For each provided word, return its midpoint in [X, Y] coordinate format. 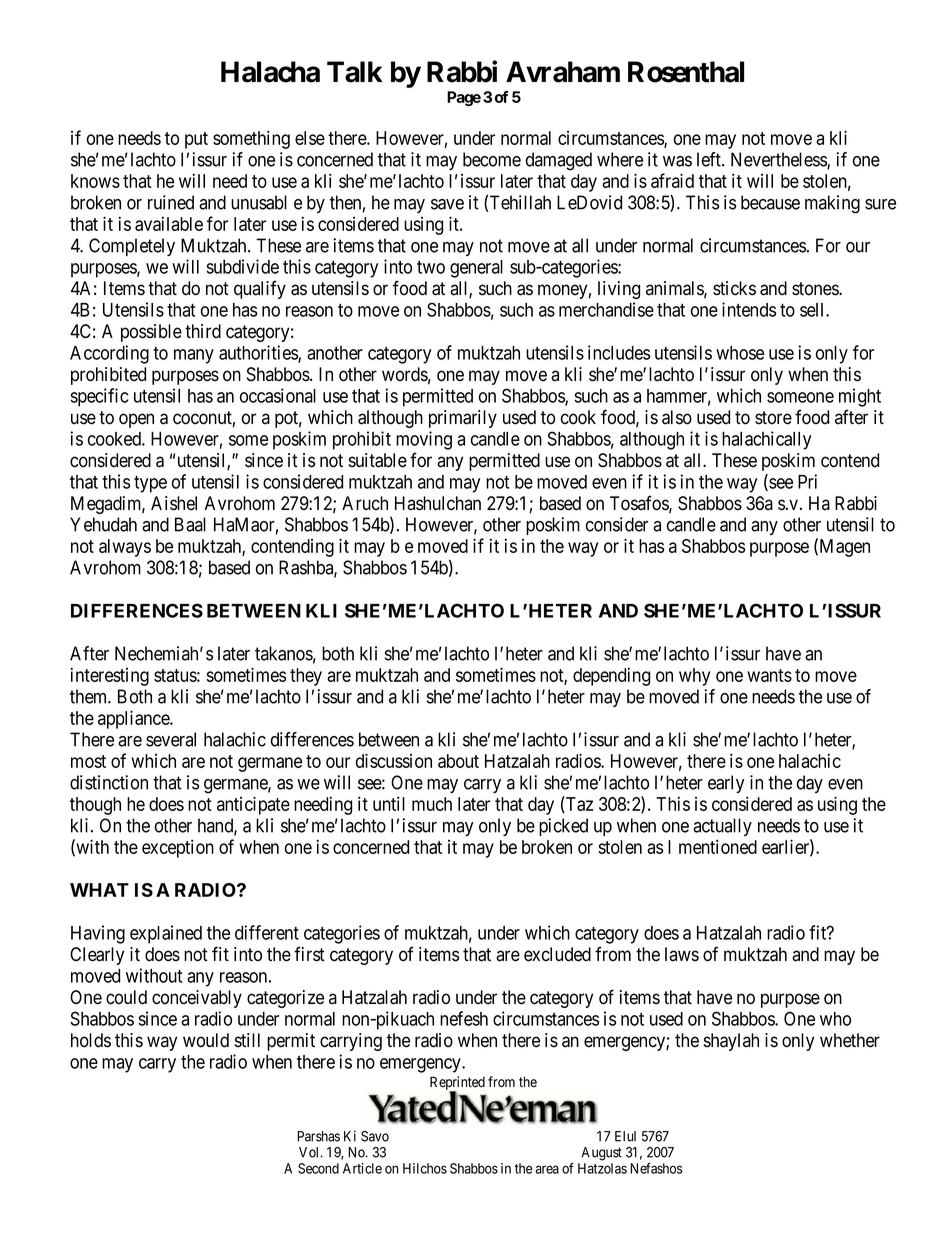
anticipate [253, 805]
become [492, 159]
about [458, 761]
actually [722, 827]
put [196, 140]
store [773, 418]
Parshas [318, 1136]
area [547, 1169]
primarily [463, 419]
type [150, 484]
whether [850, 1040]
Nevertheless [779, 160]
